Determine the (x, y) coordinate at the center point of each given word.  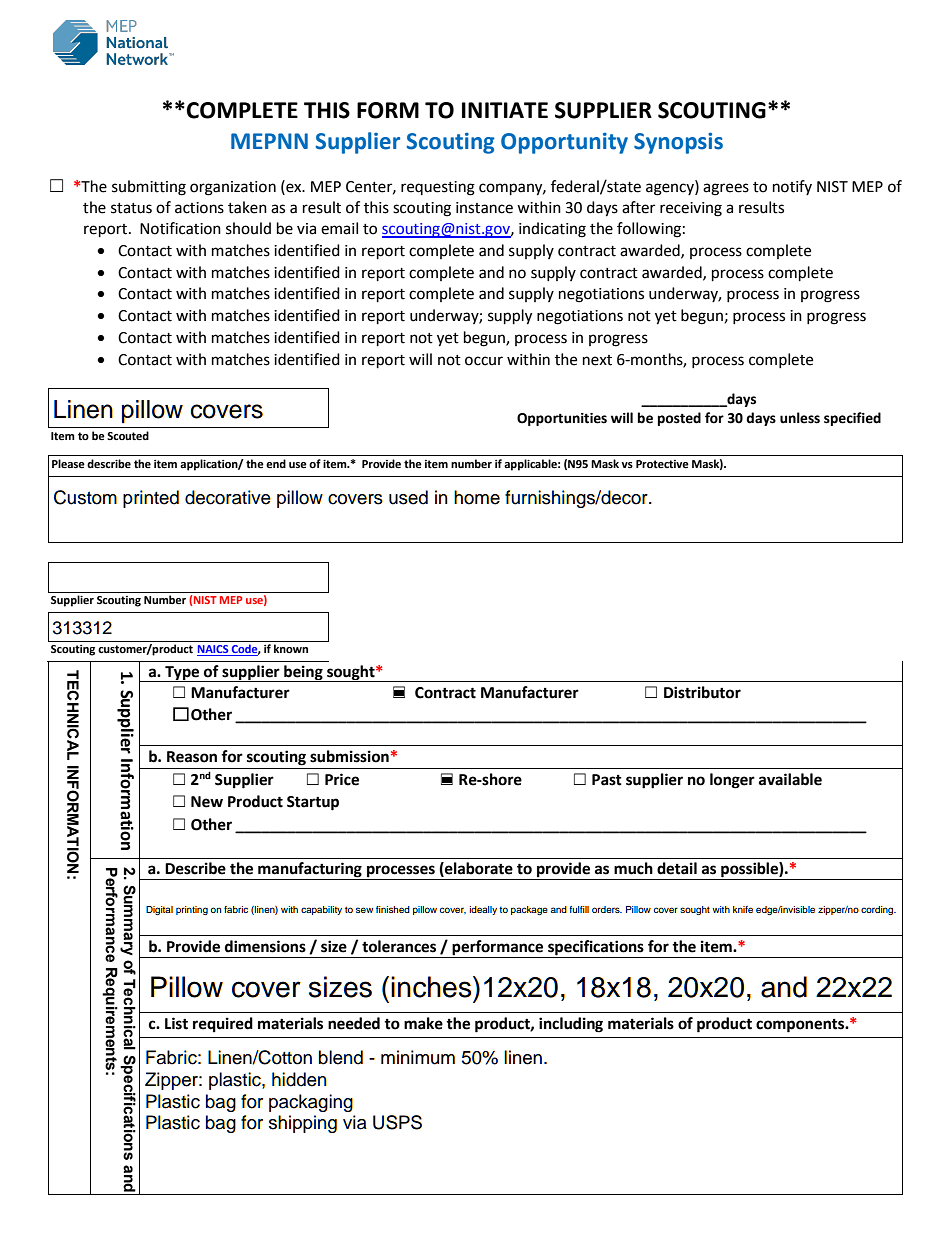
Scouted (128, 436)
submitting (149, 188)
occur (484, 361)
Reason (192, 757)
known (291, 649)
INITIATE (505, 110)
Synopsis (678, 143)
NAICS (214, 650)
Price (342, 779)
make (423, 1023)
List (176, 1023)
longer (732, 781)
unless (800, 418)
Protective (662, 464)
